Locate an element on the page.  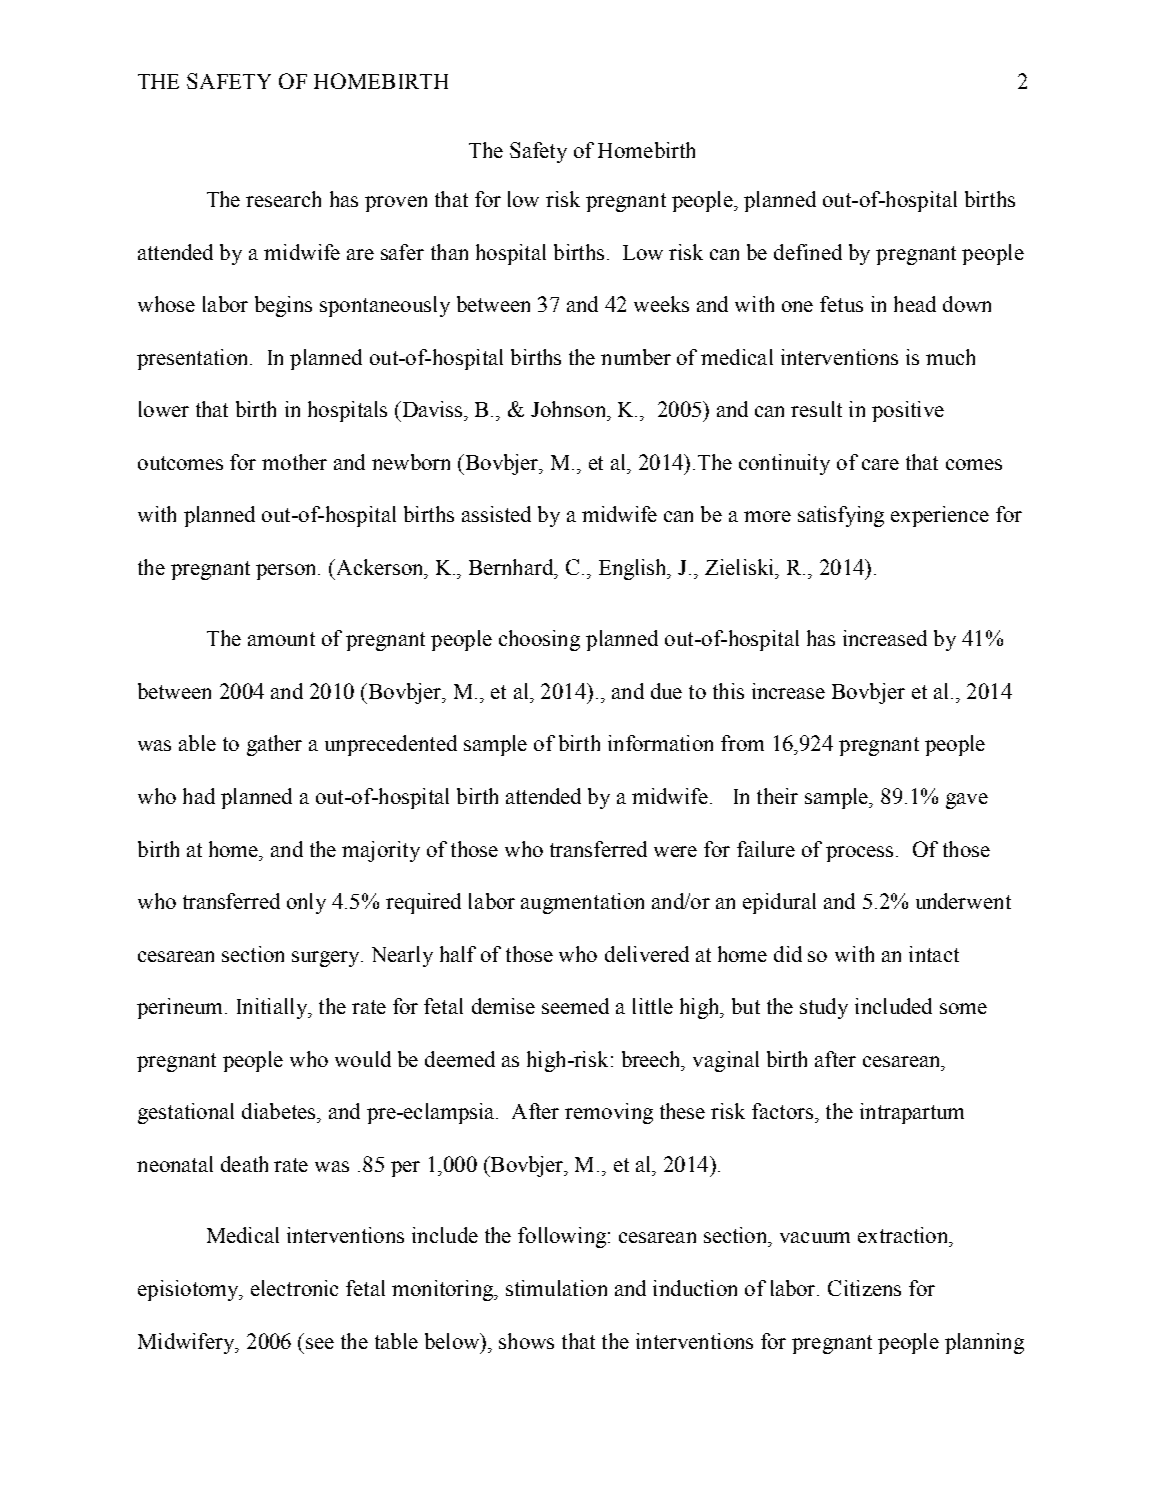
English is located at coordinates (634, 569).
